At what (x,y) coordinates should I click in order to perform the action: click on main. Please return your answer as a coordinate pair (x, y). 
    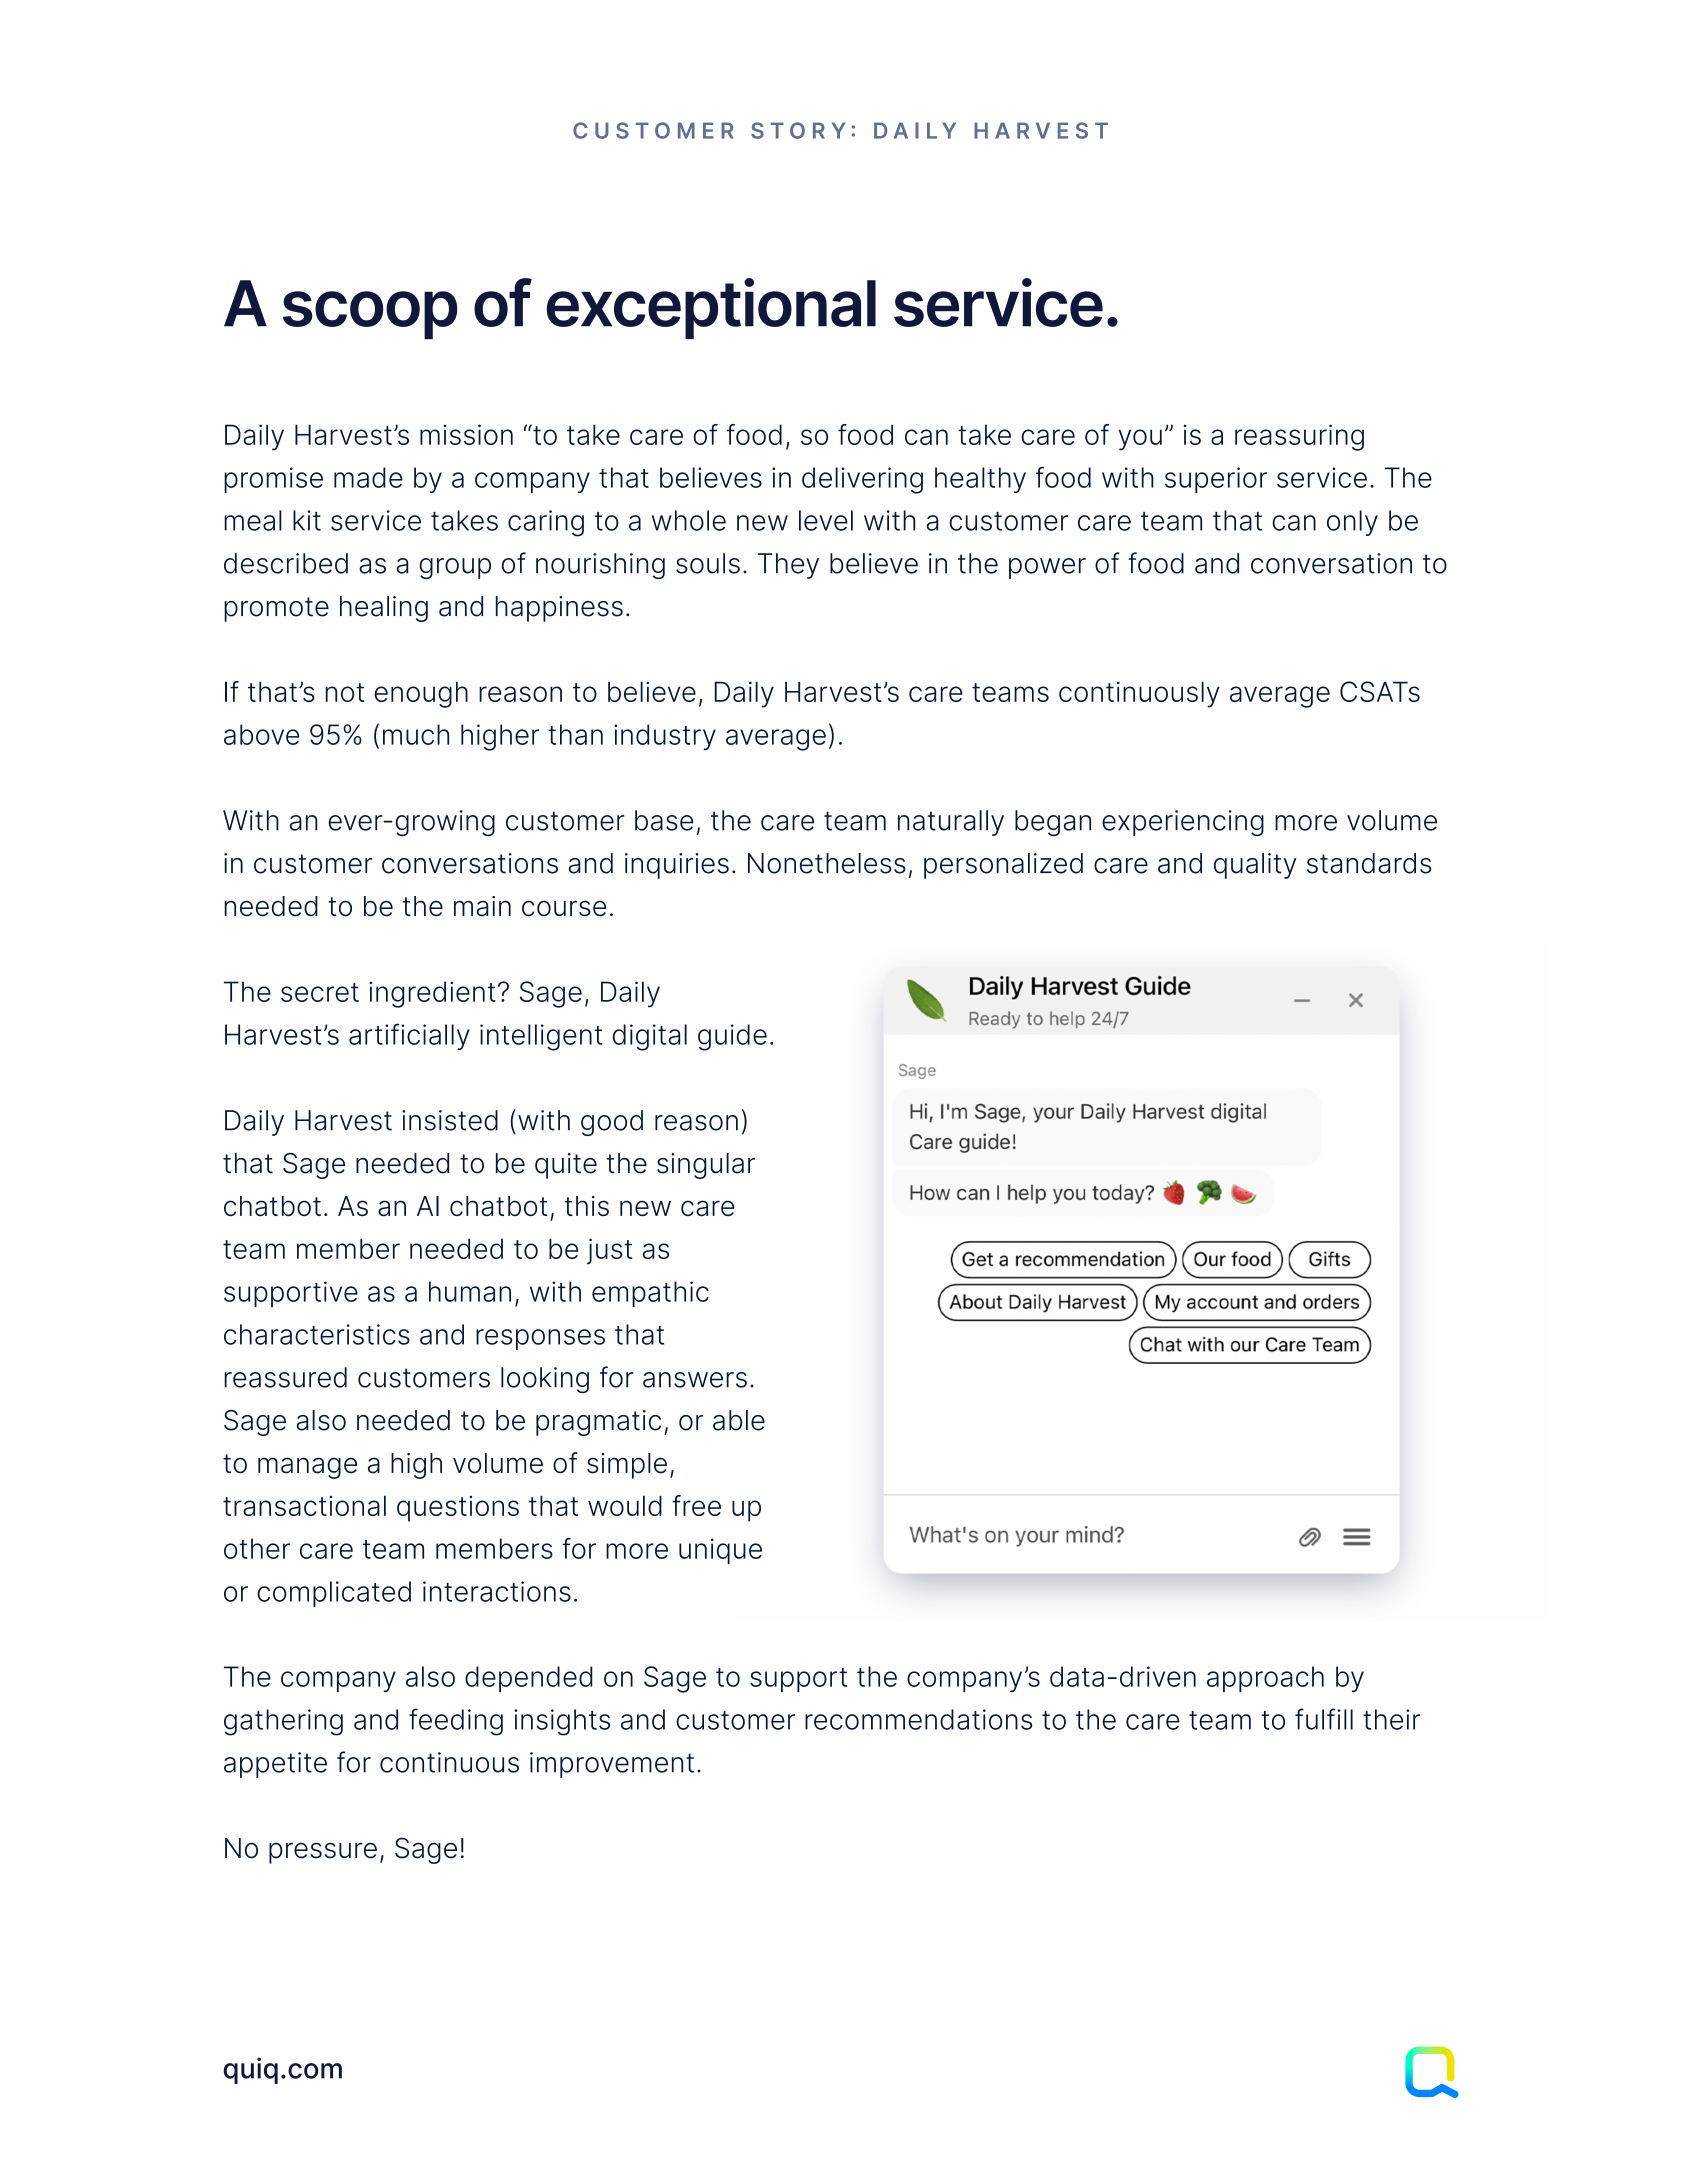
    Looking at the image, I should click on (482, 906).
